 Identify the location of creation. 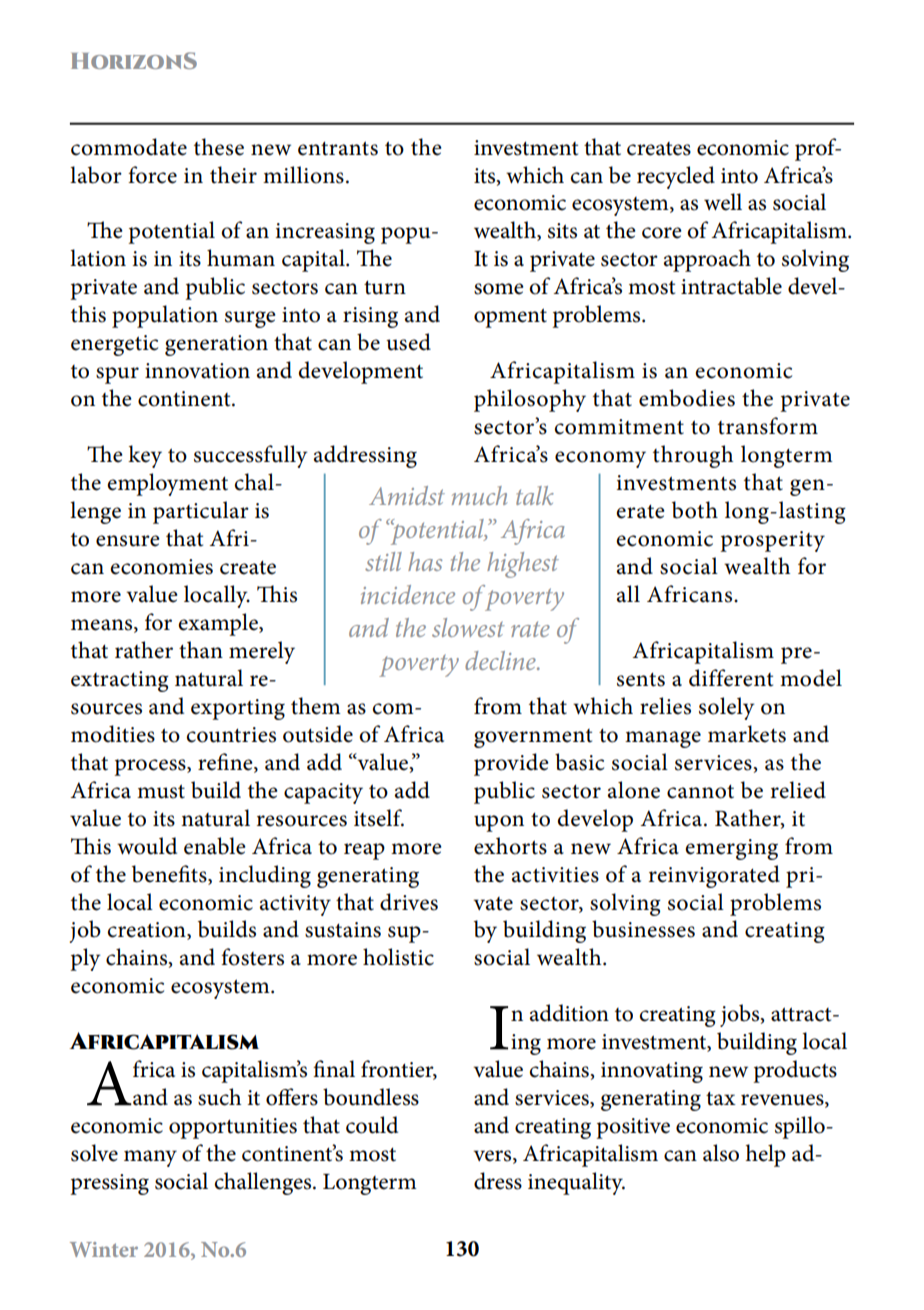
(148, 931).
